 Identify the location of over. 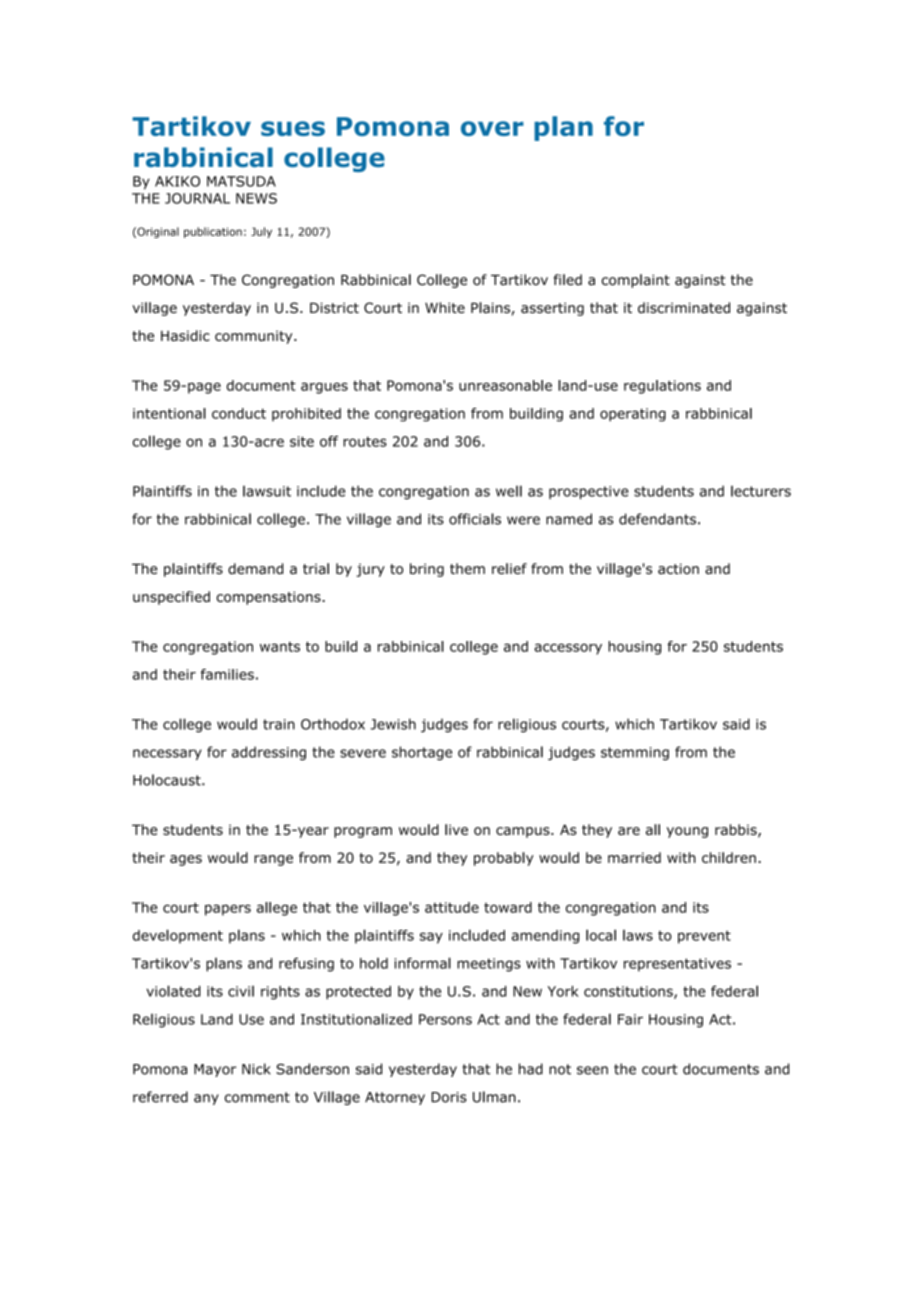
(492, 128).
